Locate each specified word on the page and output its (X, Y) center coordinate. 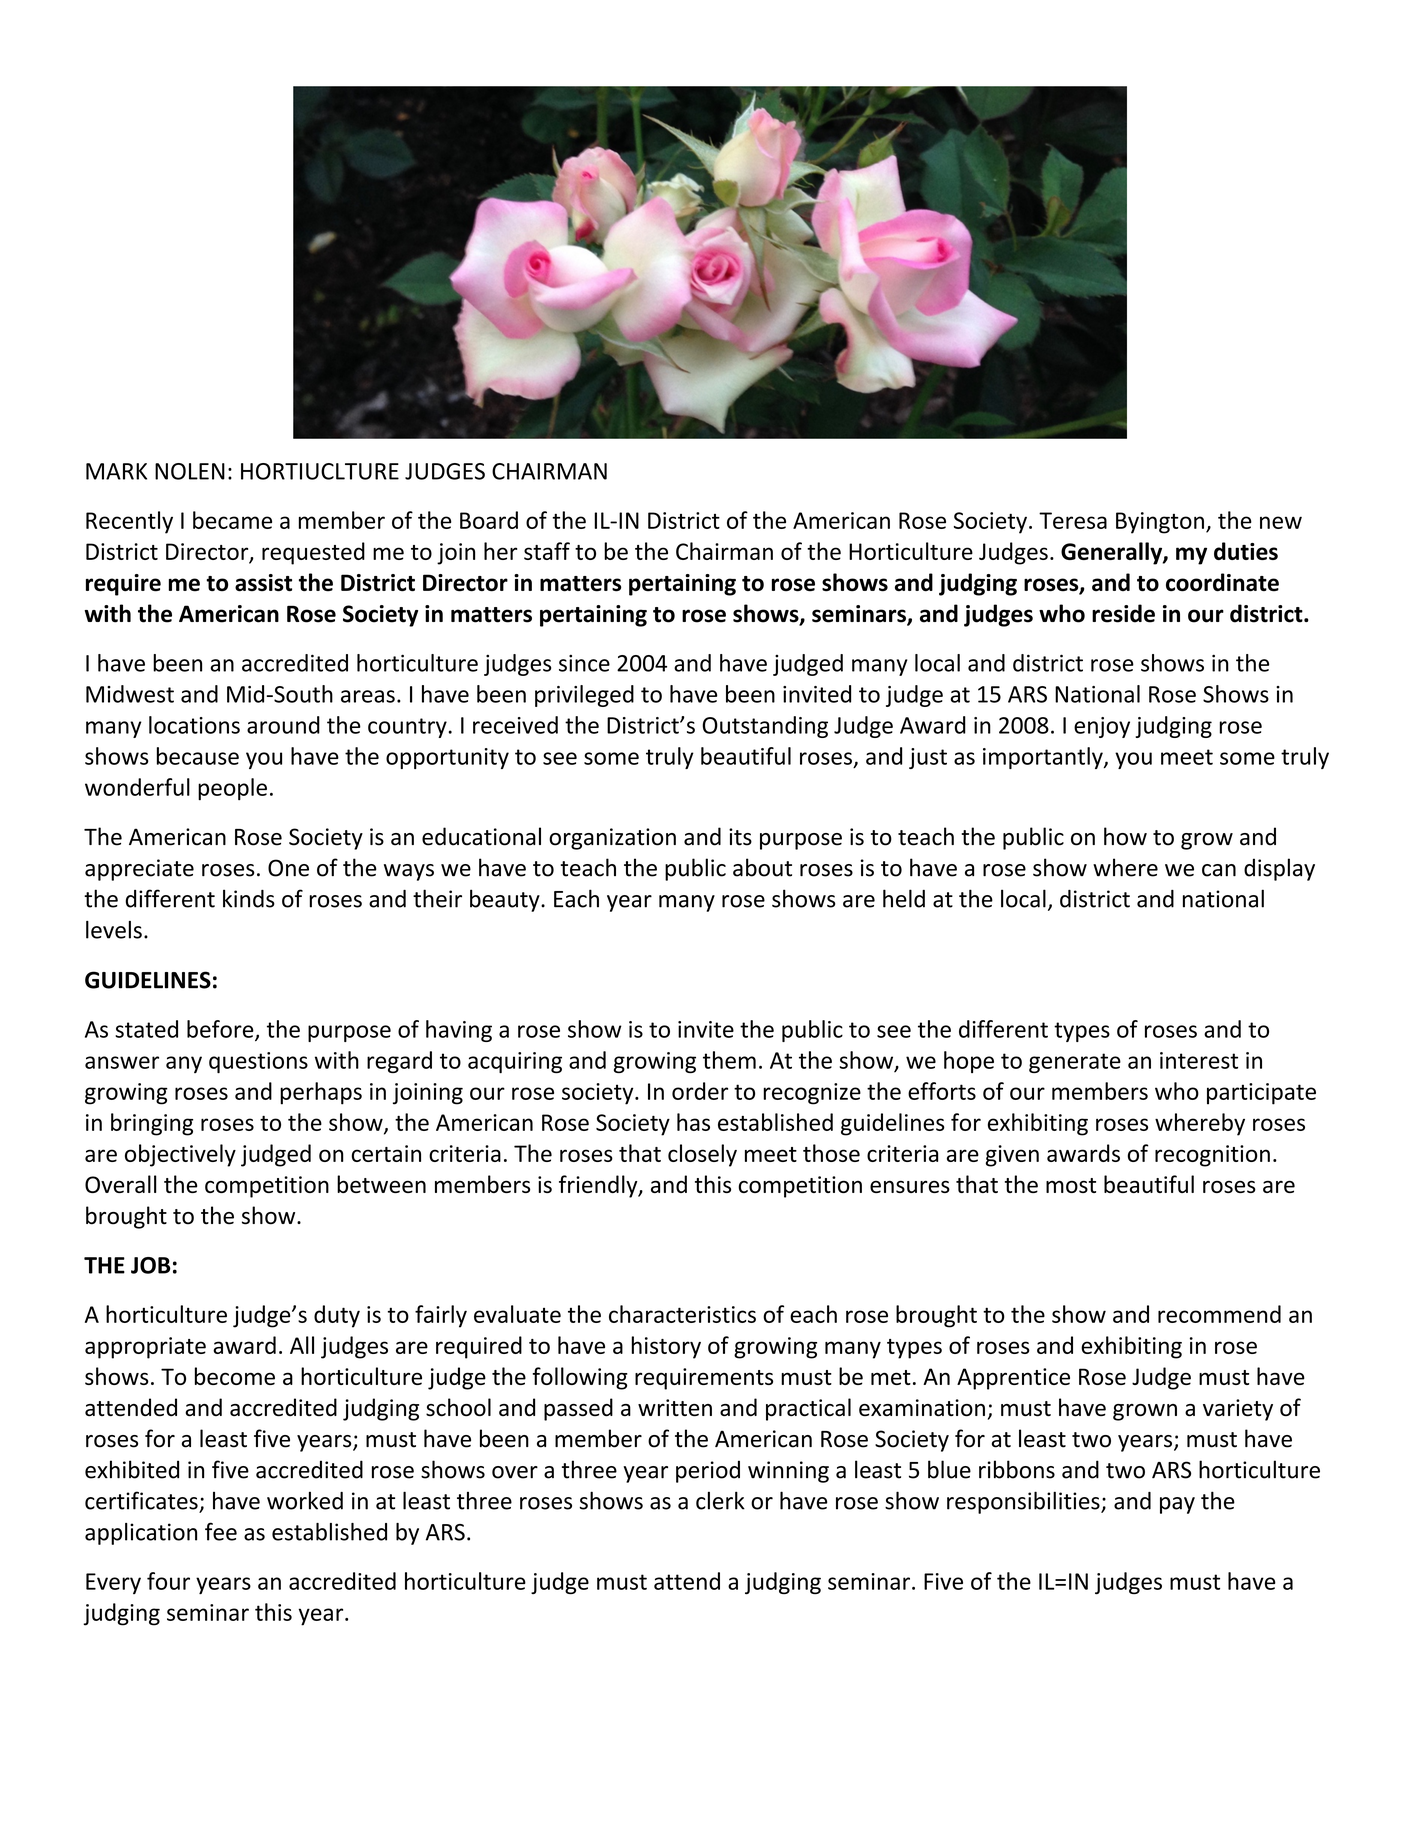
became (232, 520)
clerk (720, 1500)
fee (221, 1531)
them (729, 1060)
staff (547, 551)
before (221, 1030)
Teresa (1073, 520)
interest (1199, 1060)
